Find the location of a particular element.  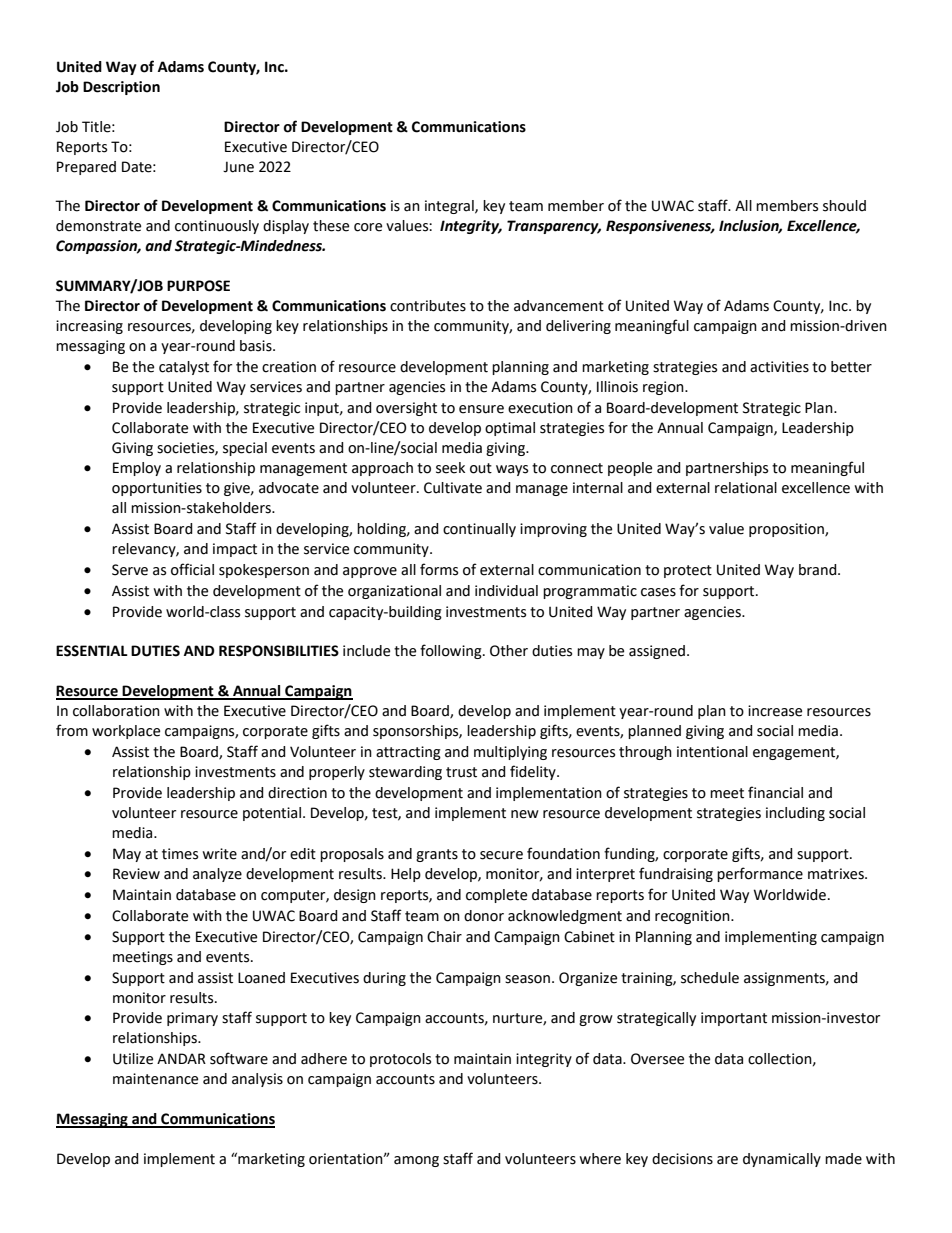

following is located at coordinates (452, 651).
